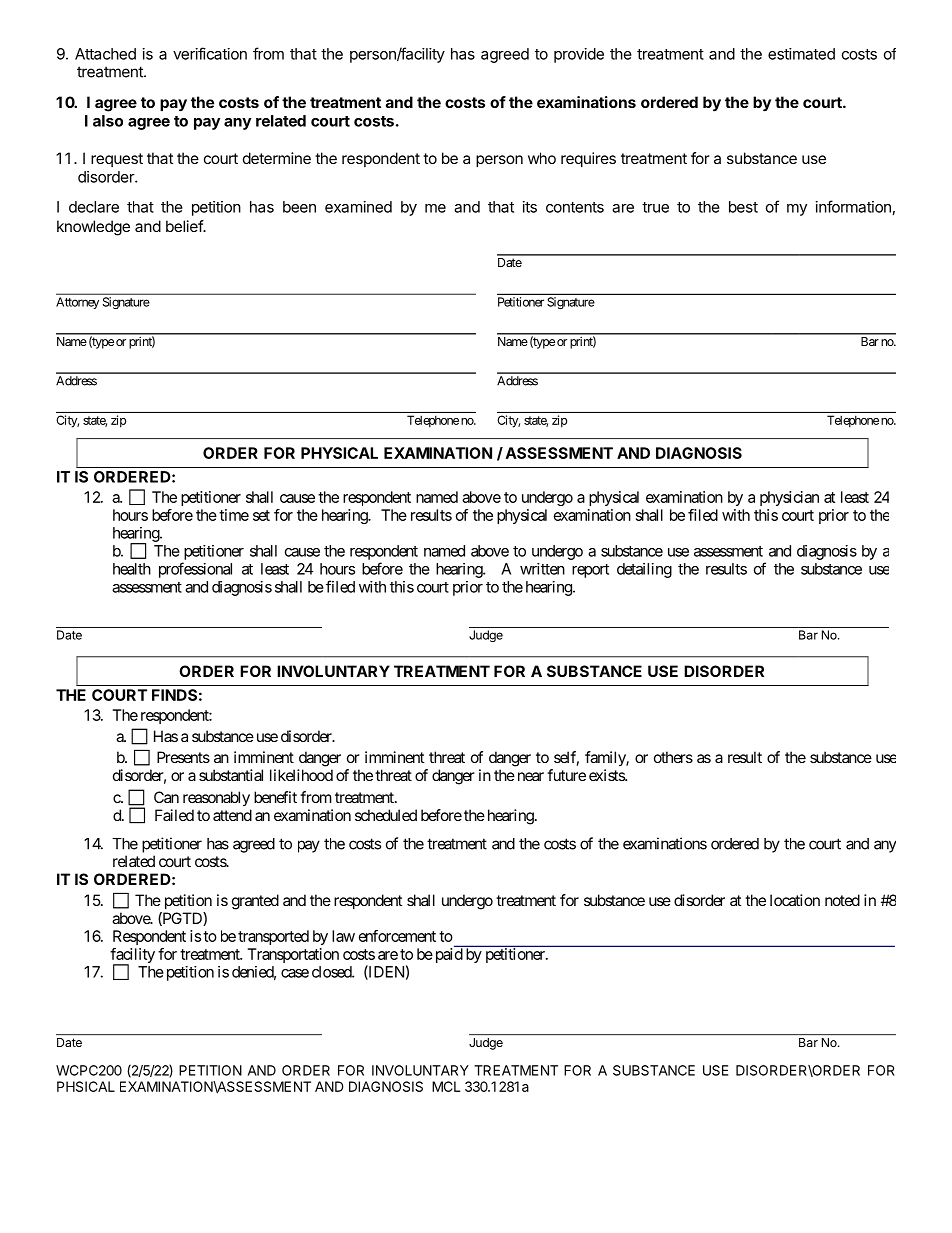 This screenshot has width=952, height=1233. What do you see at coordinates (446, 1086) in the screenshot?
I see `MCL` at bounding box center [446, 1086].
